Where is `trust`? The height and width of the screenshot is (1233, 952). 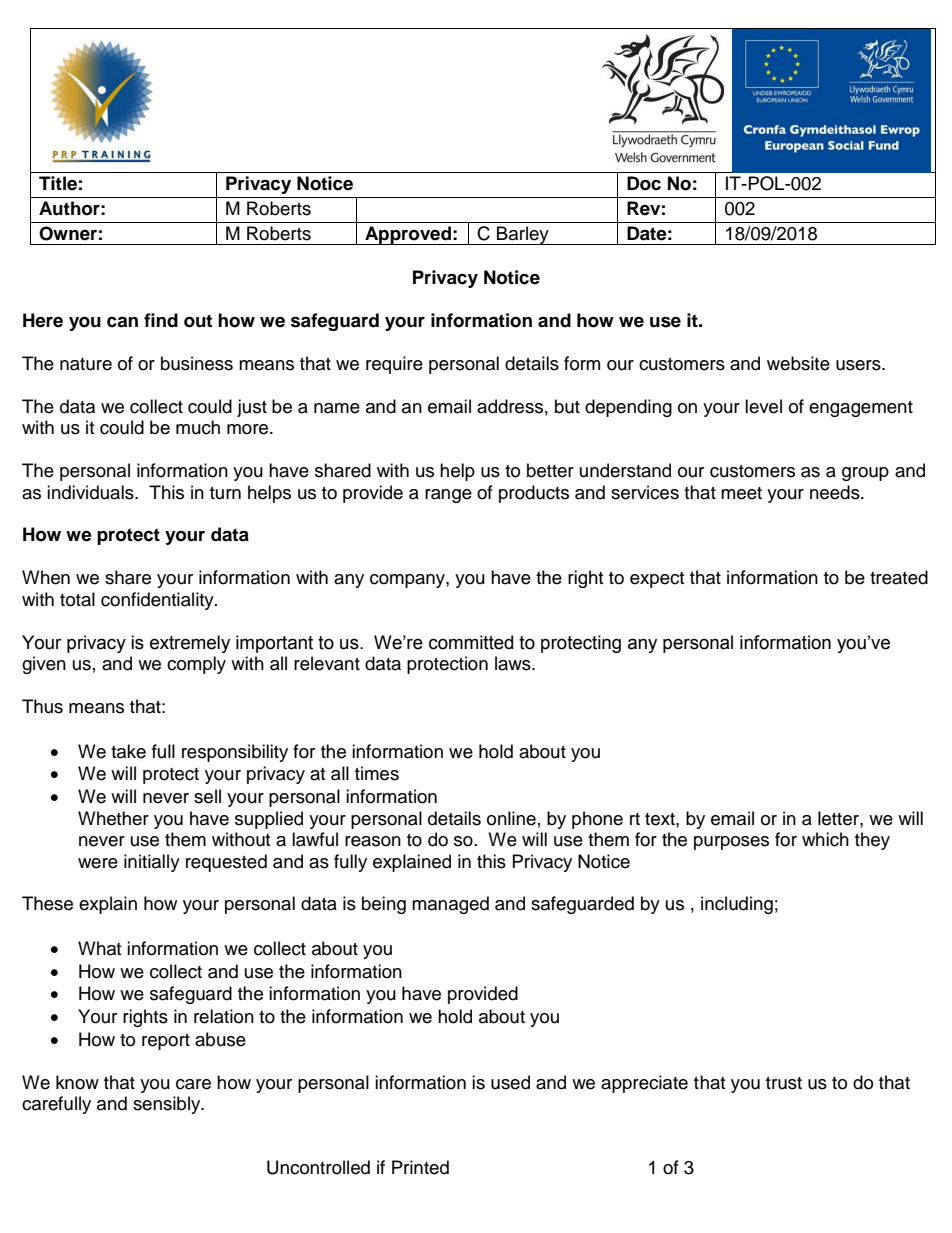
trust is located at coordinates (784, 1083).
